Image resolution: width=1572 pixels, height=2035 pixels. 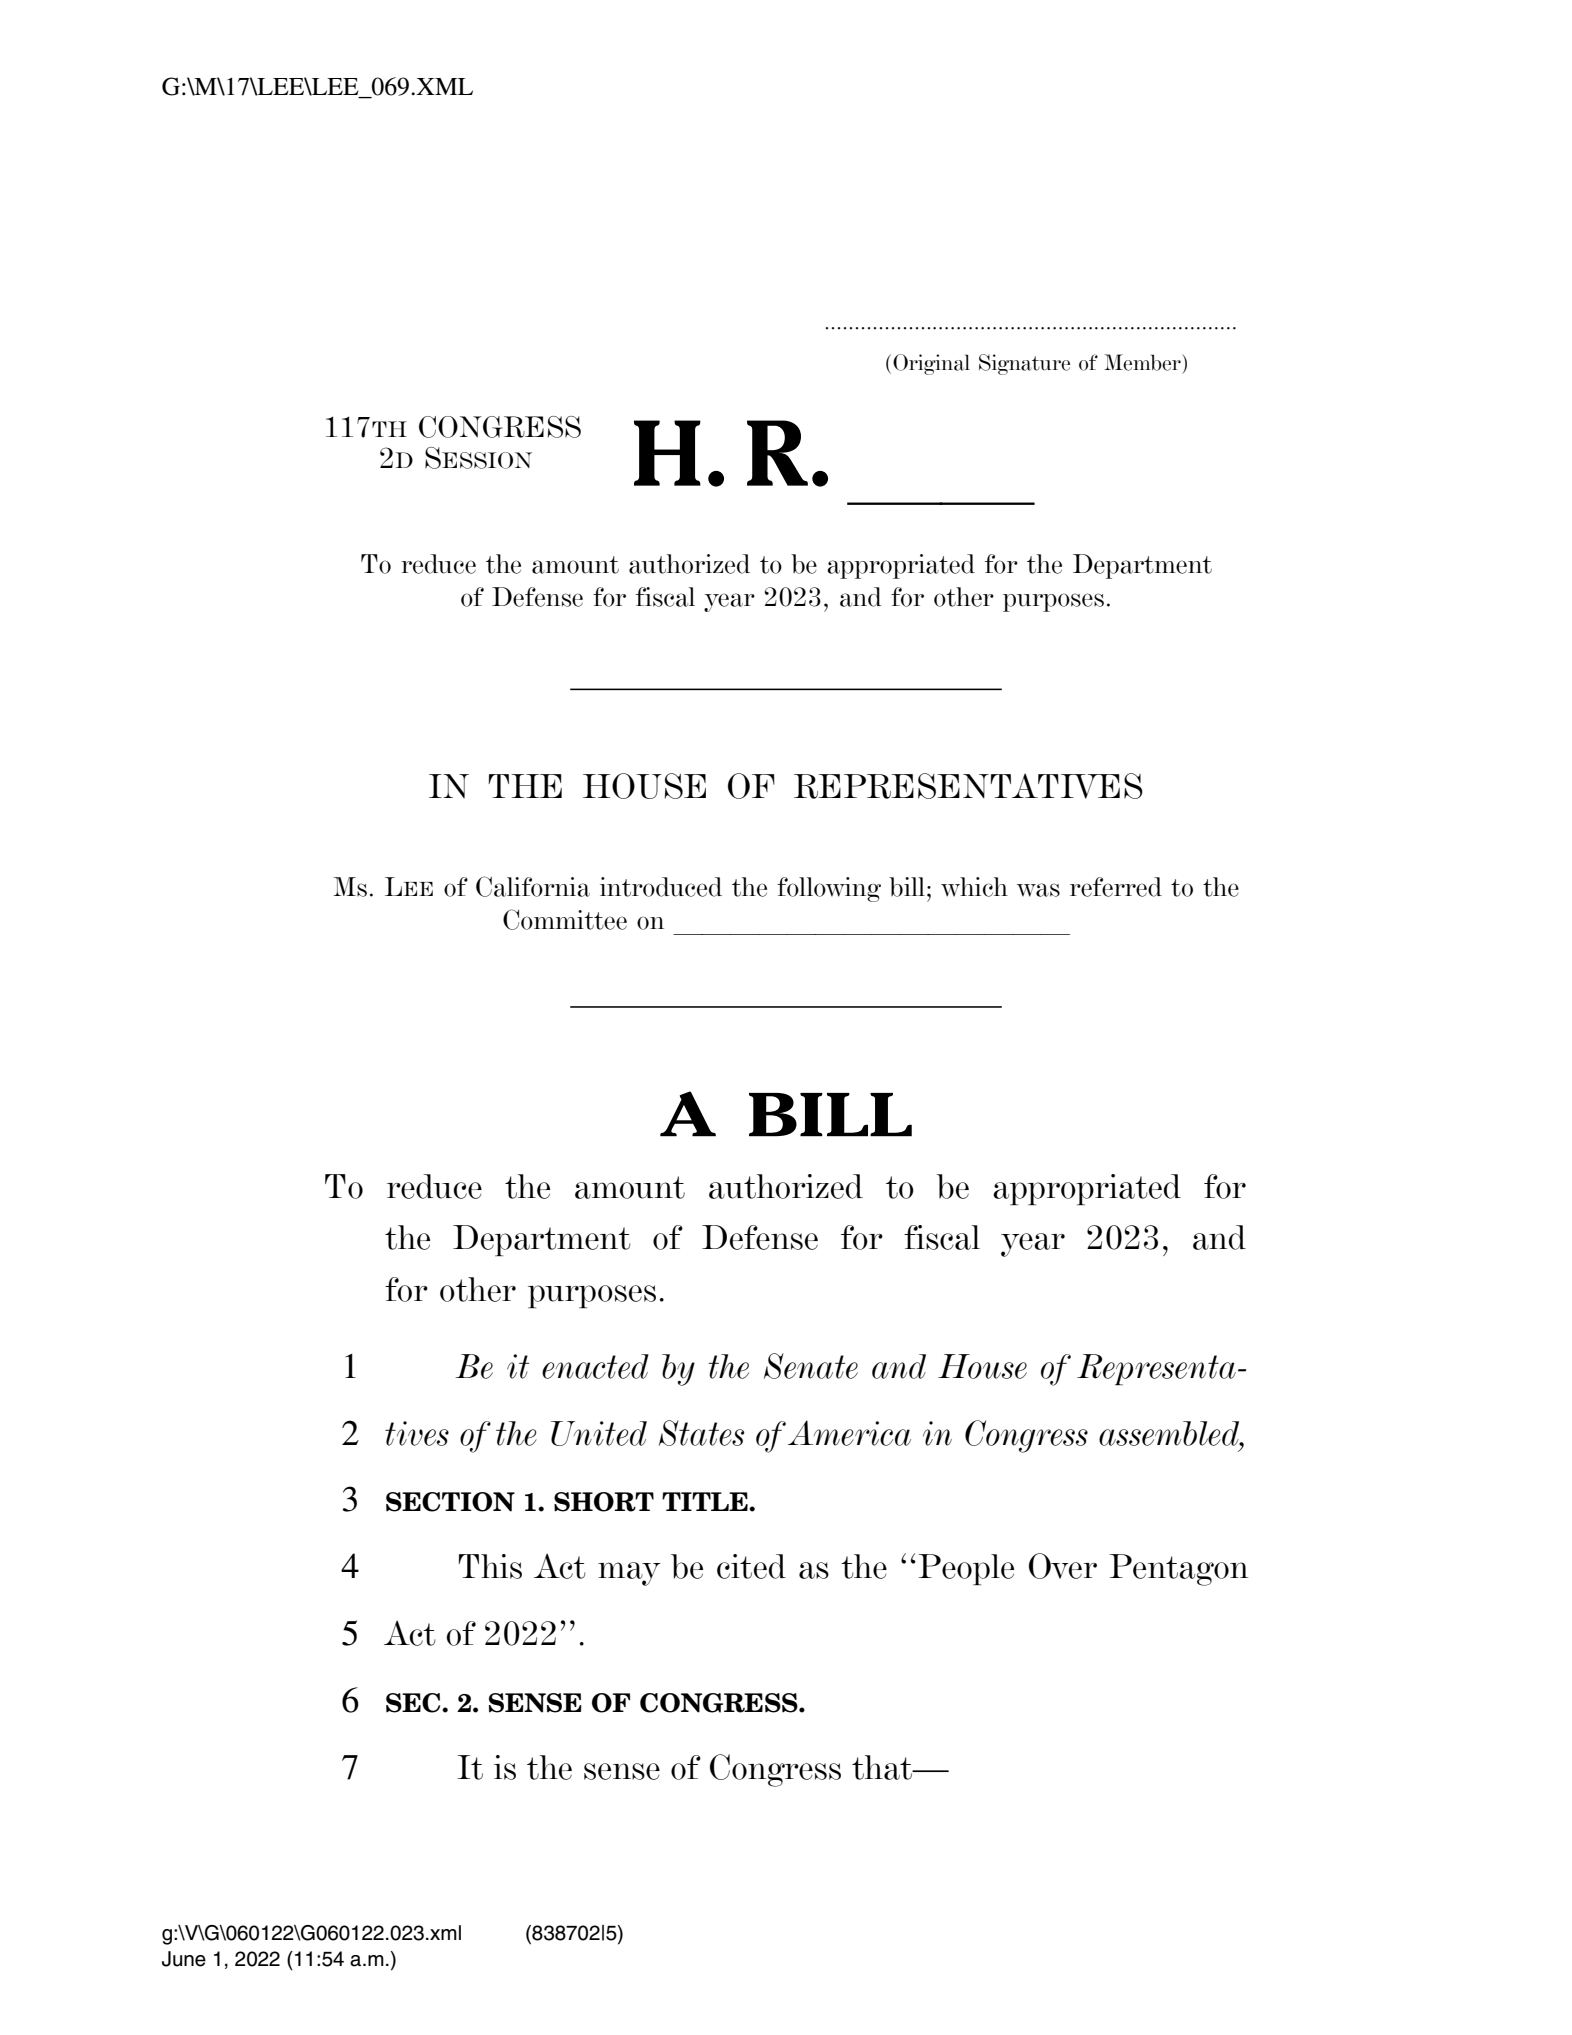 What do you see at coordinates (661, 887) in the image?
I see `introduced` at bounding box center [661, 887].
